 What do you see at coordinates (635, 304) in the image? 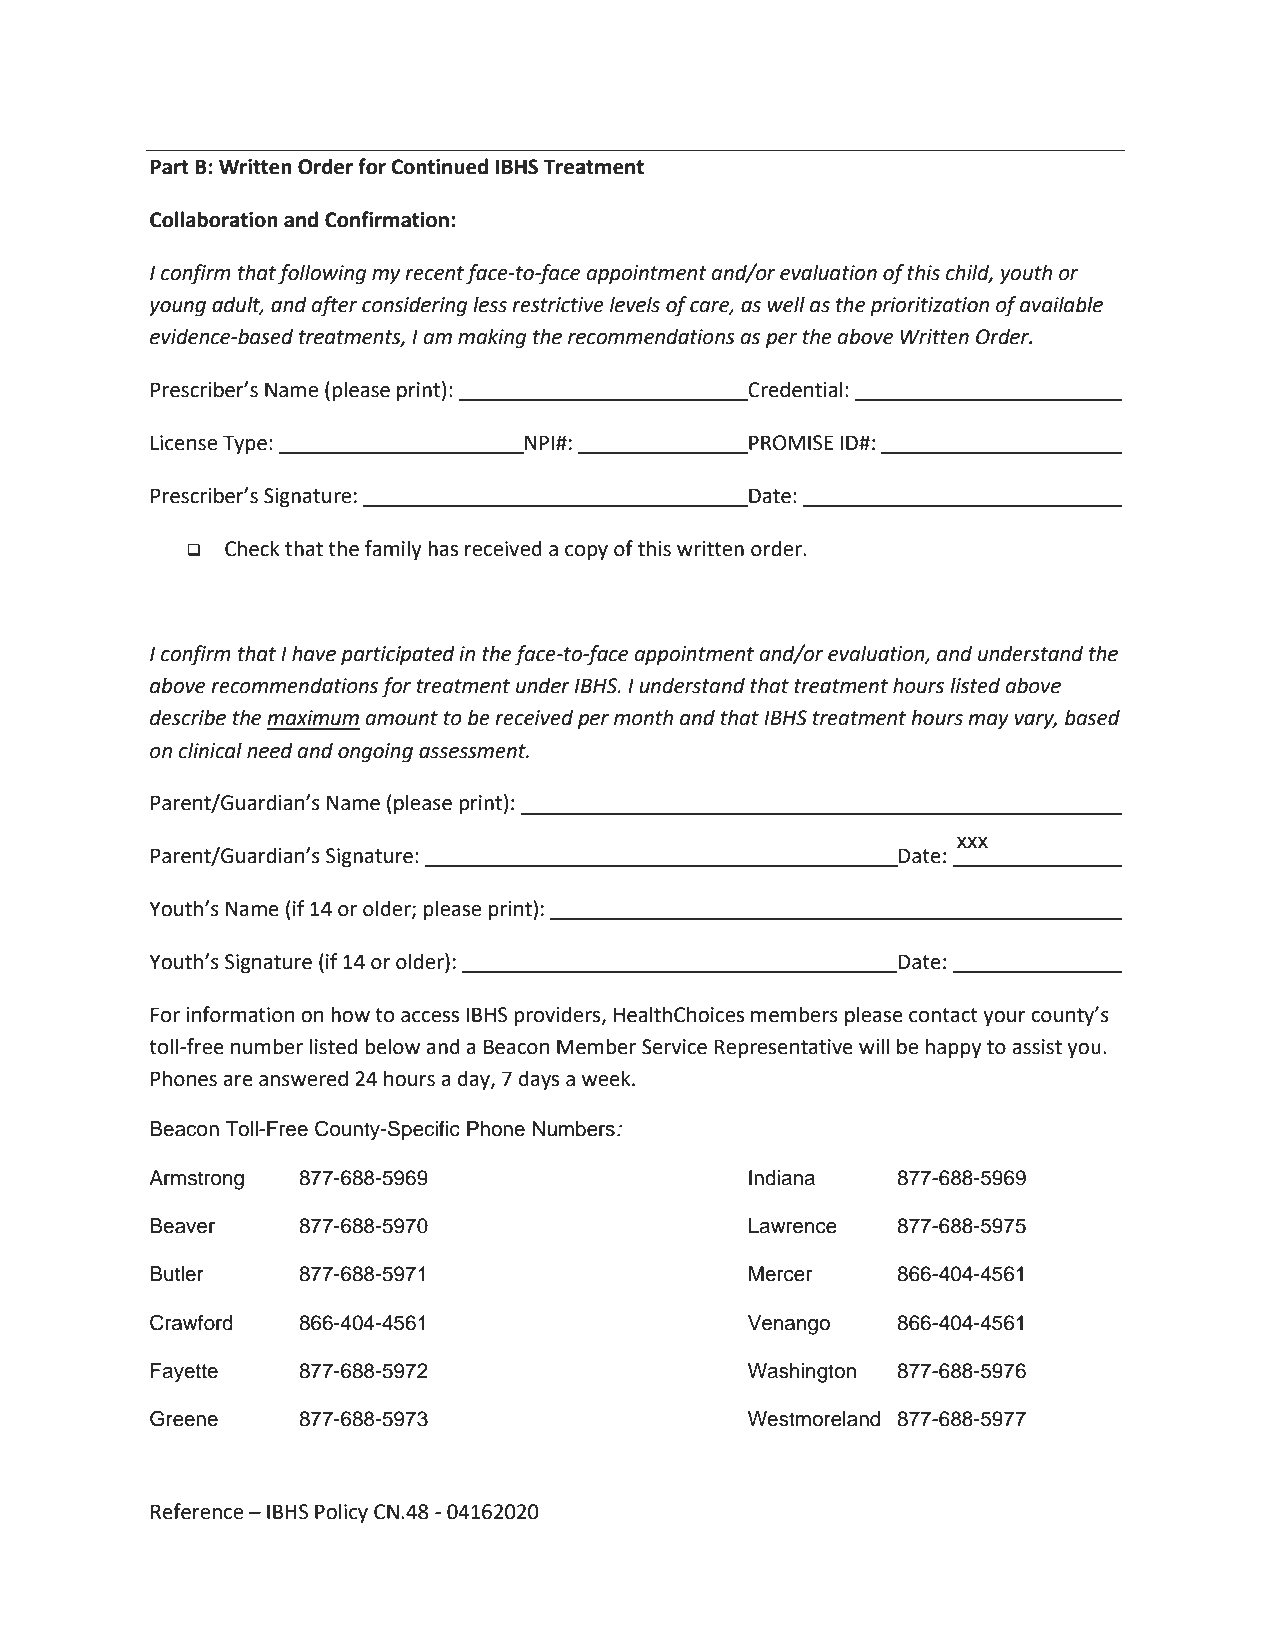
I see `levels` at bounding box center [635, 304].
